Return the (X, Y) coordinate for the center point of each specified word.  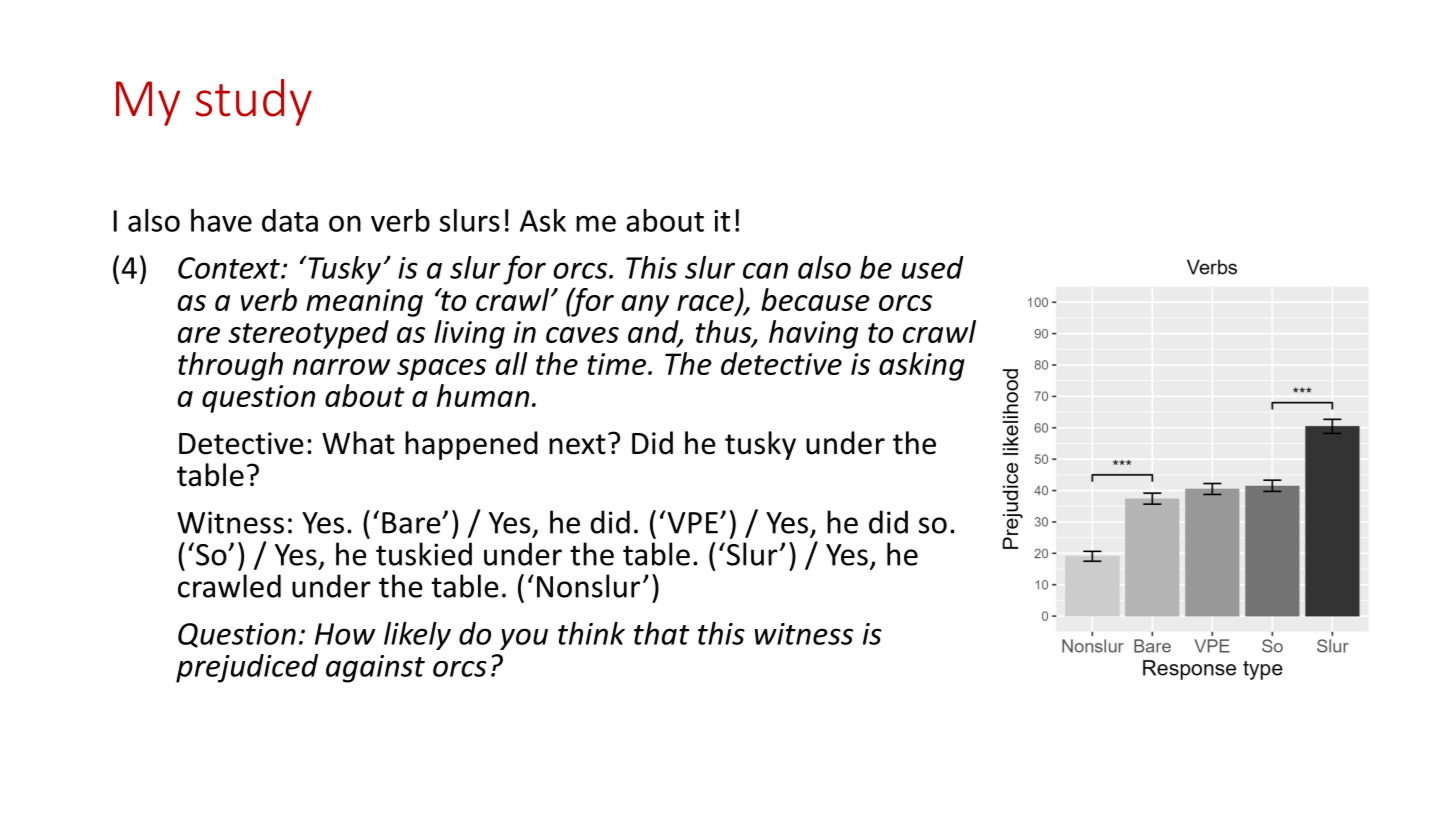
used (933, 267)
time (618, 364)
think (591, 633)
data (290, 220)
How (345, 634)
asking (922, 366)
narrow (341, 367)
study (254, 102)
